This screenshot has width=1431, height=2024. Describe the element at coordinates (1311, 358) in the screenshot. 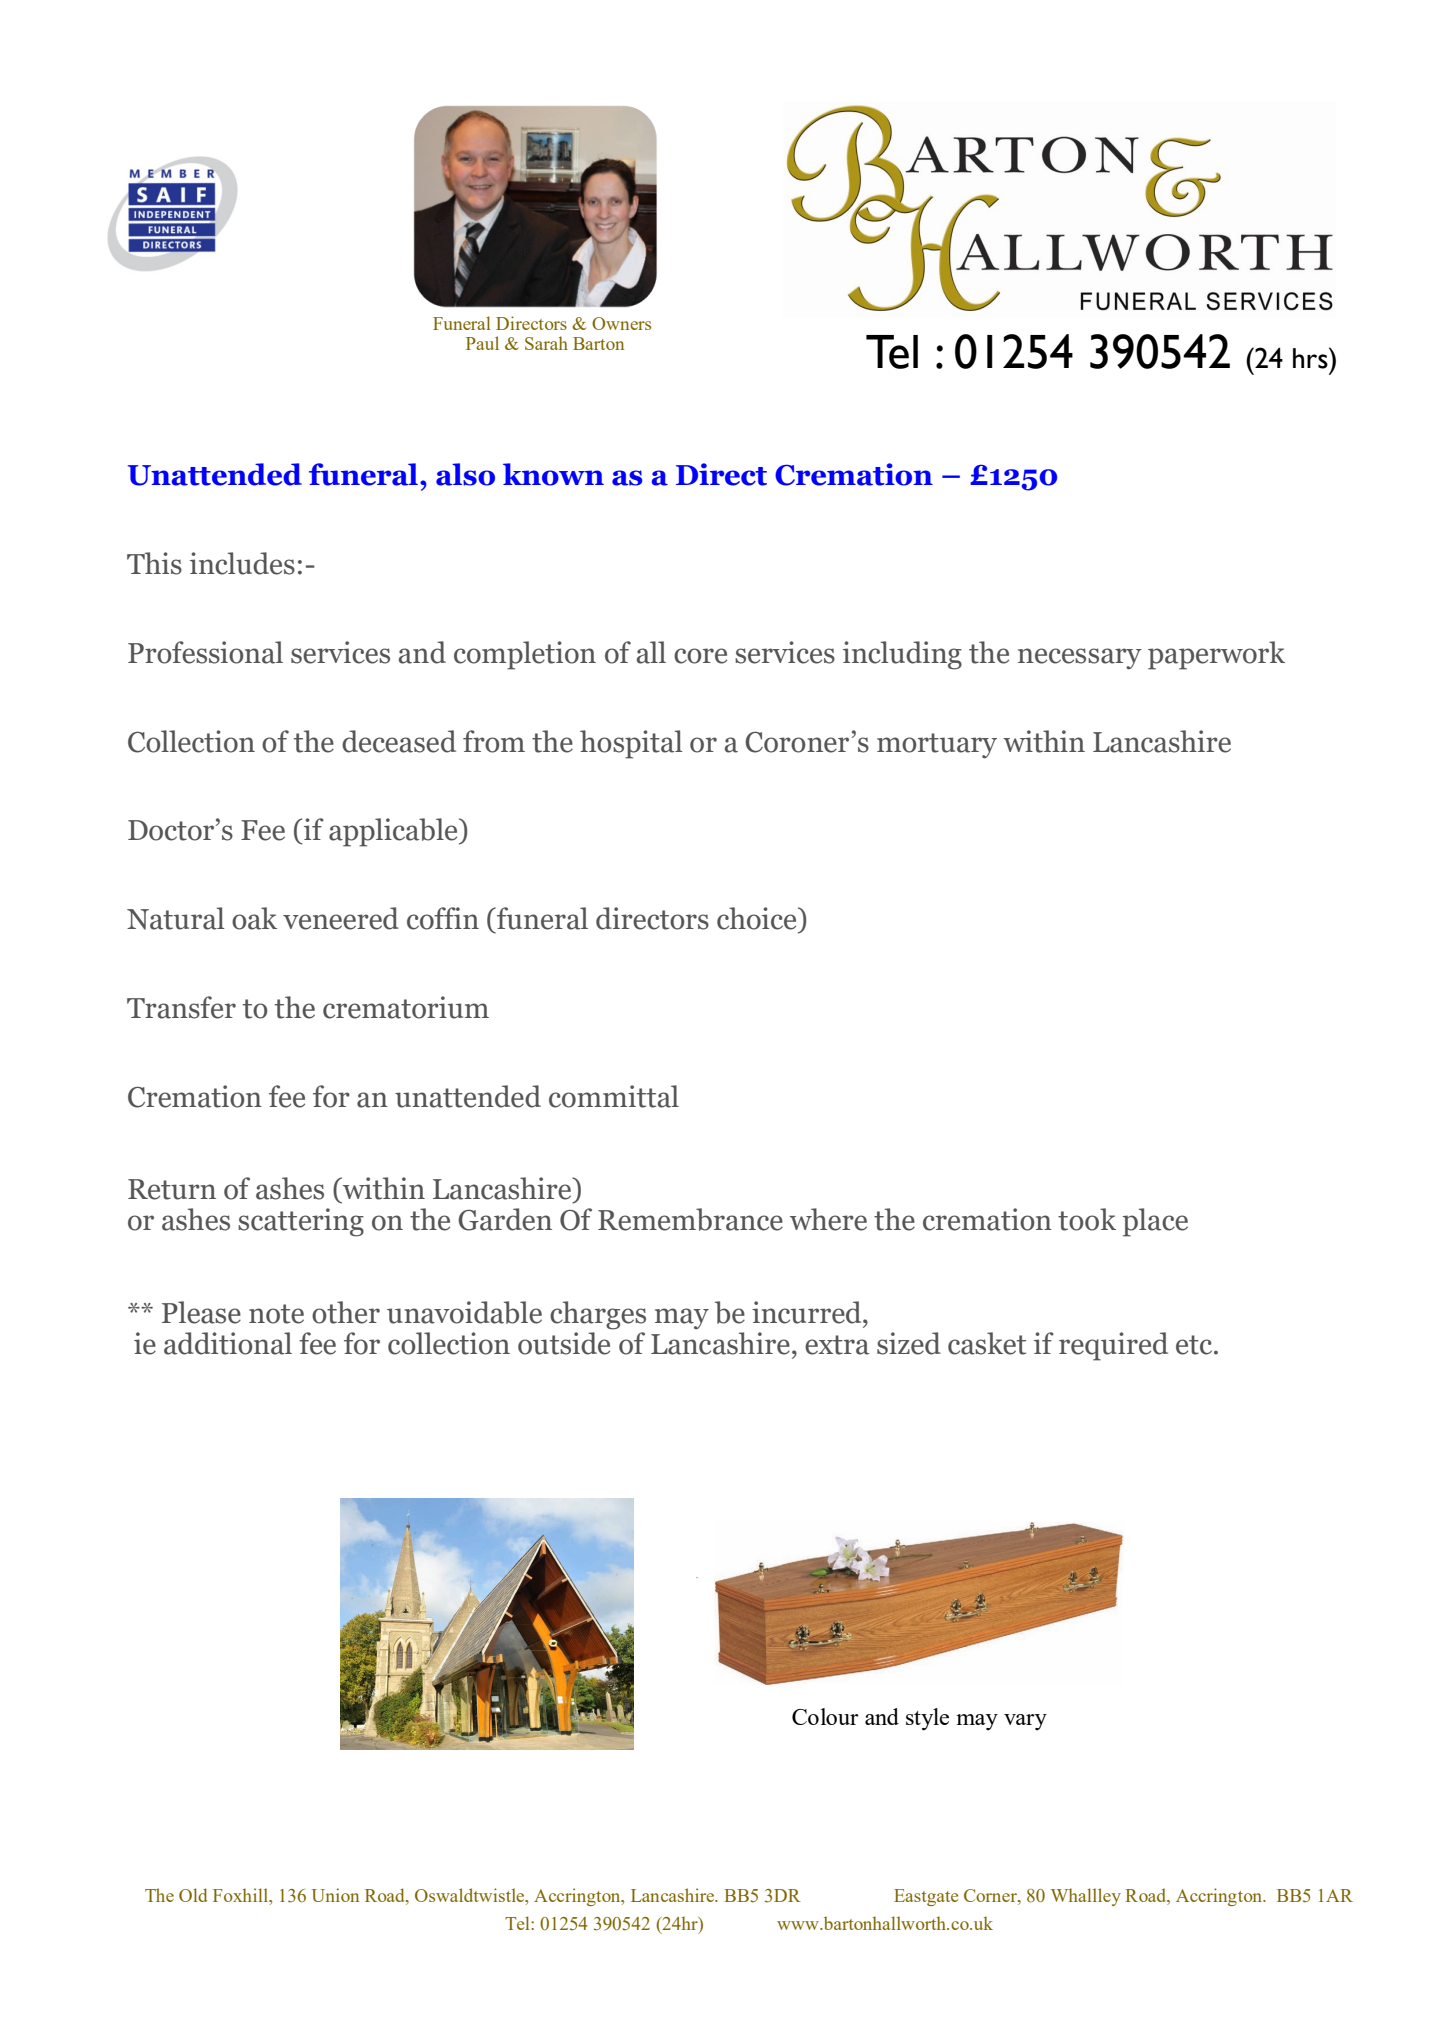

I see `hrs` at that location.
